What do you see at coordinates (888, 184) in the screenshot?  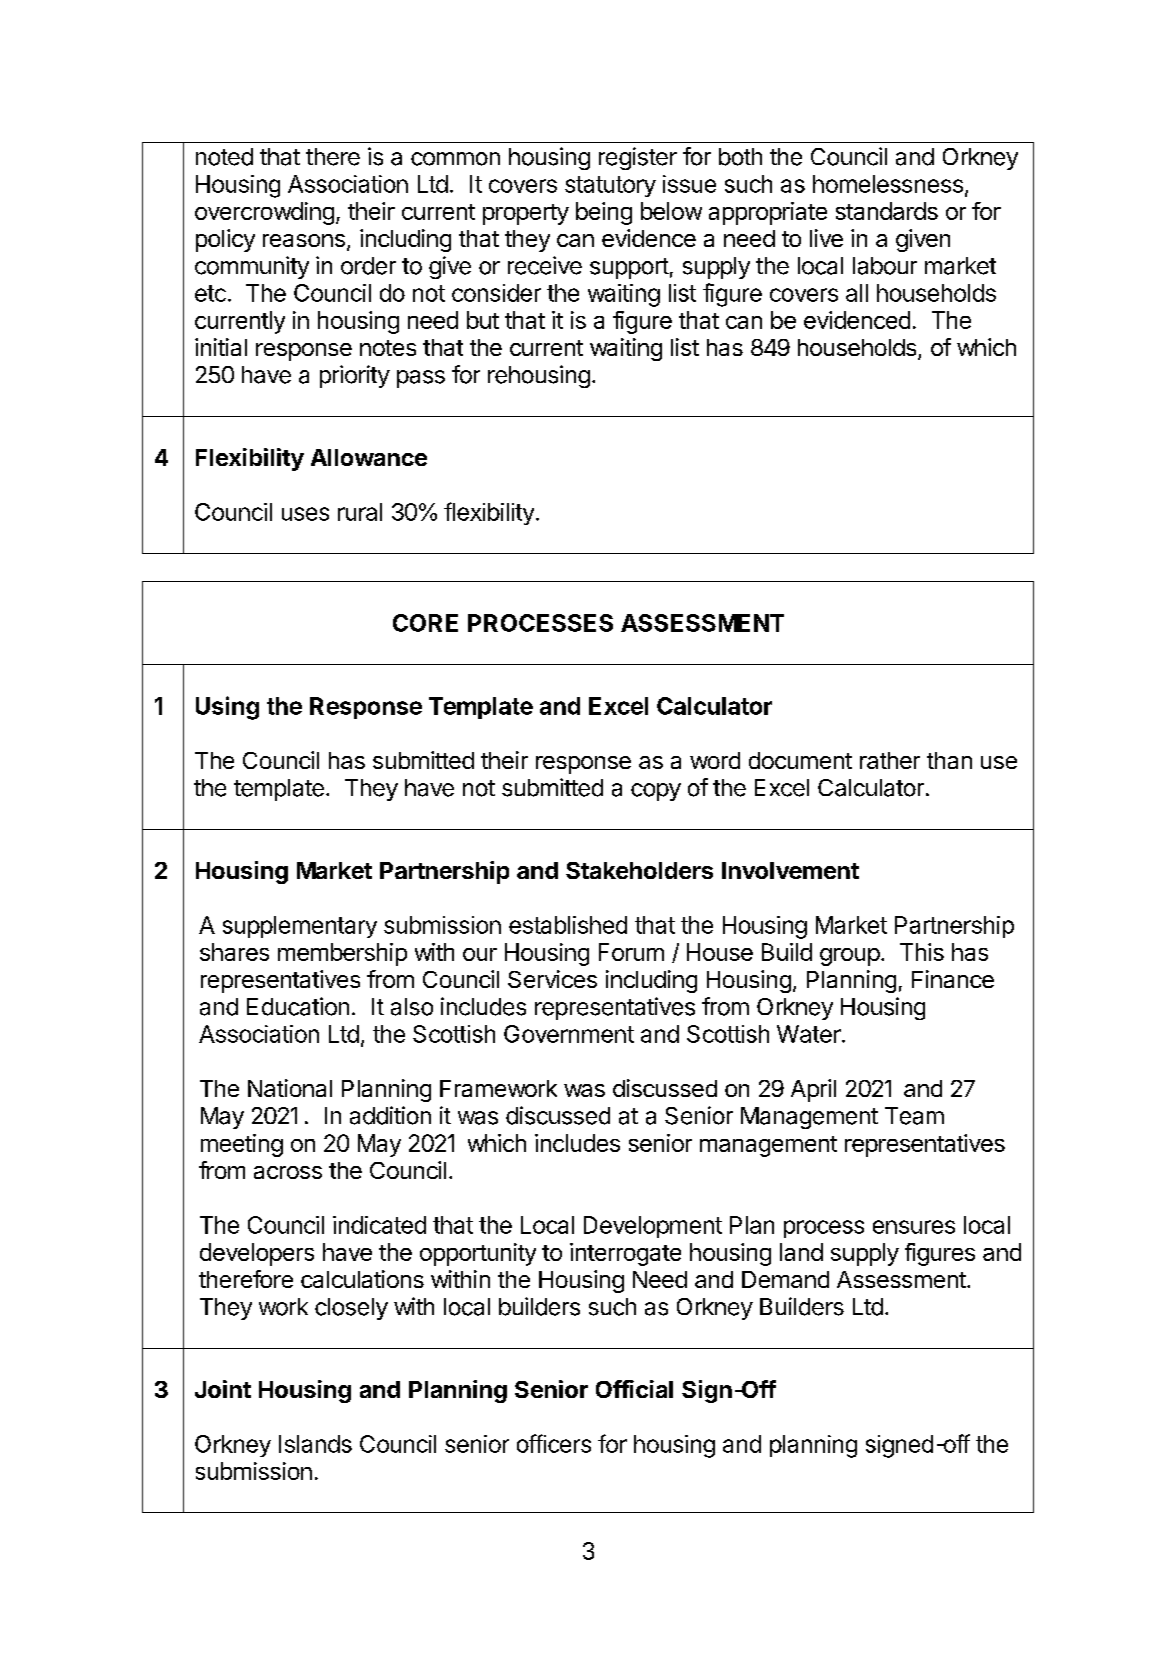 I see `homelessness` at bounding box center [888, 184].
